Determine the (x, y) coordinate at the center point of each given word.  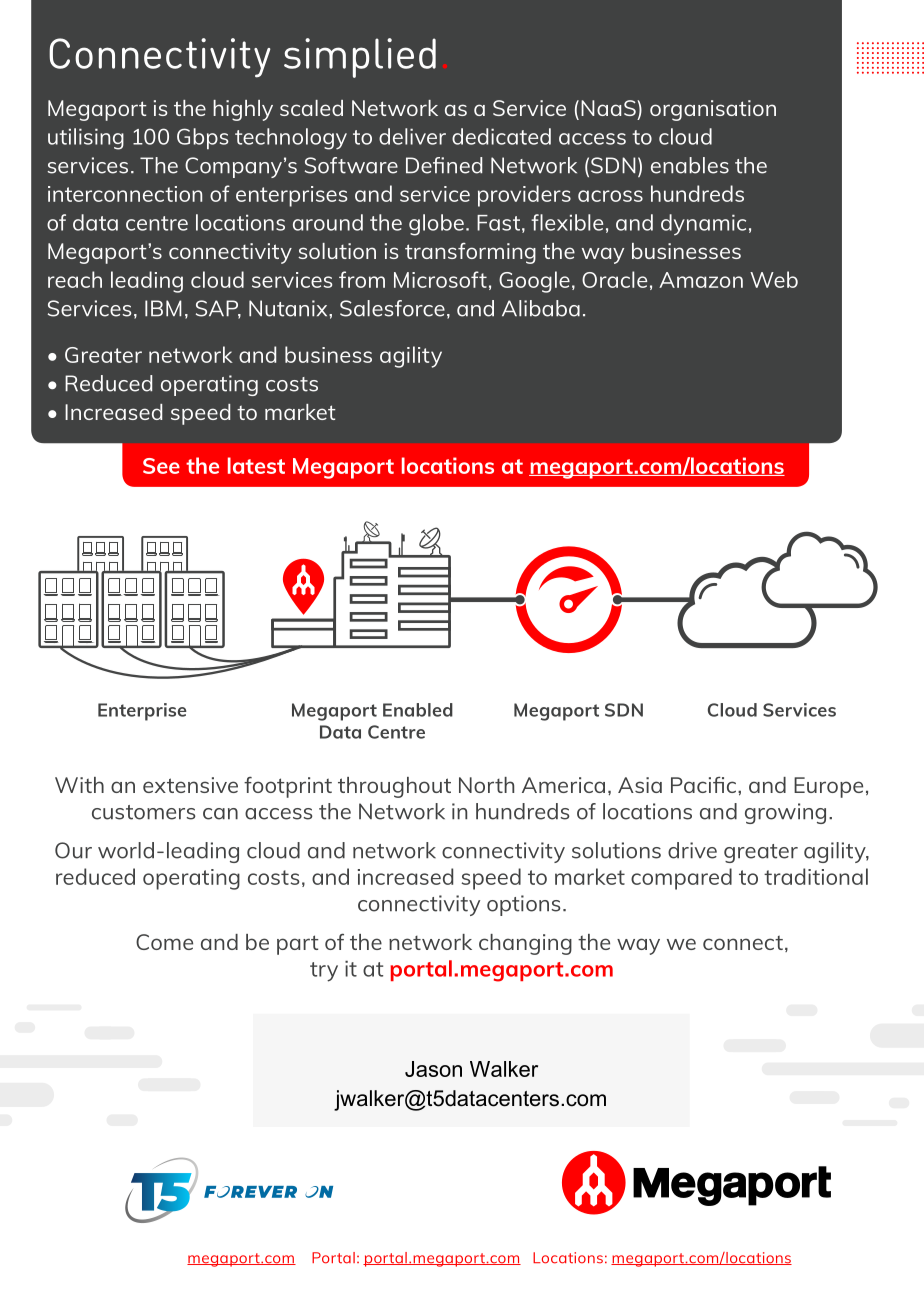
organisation (713, 110)
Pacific (705, 784)
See (161, 466)
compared (681, 879)
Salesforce (392, 308)
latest (256, 465)
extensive (190, 785)
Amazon (701, 280)
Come (164, 942)
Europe (828, 787)
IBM (163, 308)
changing (525, 944)
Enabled (418, 710)
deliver (412, 136)
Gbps (203, 138)
